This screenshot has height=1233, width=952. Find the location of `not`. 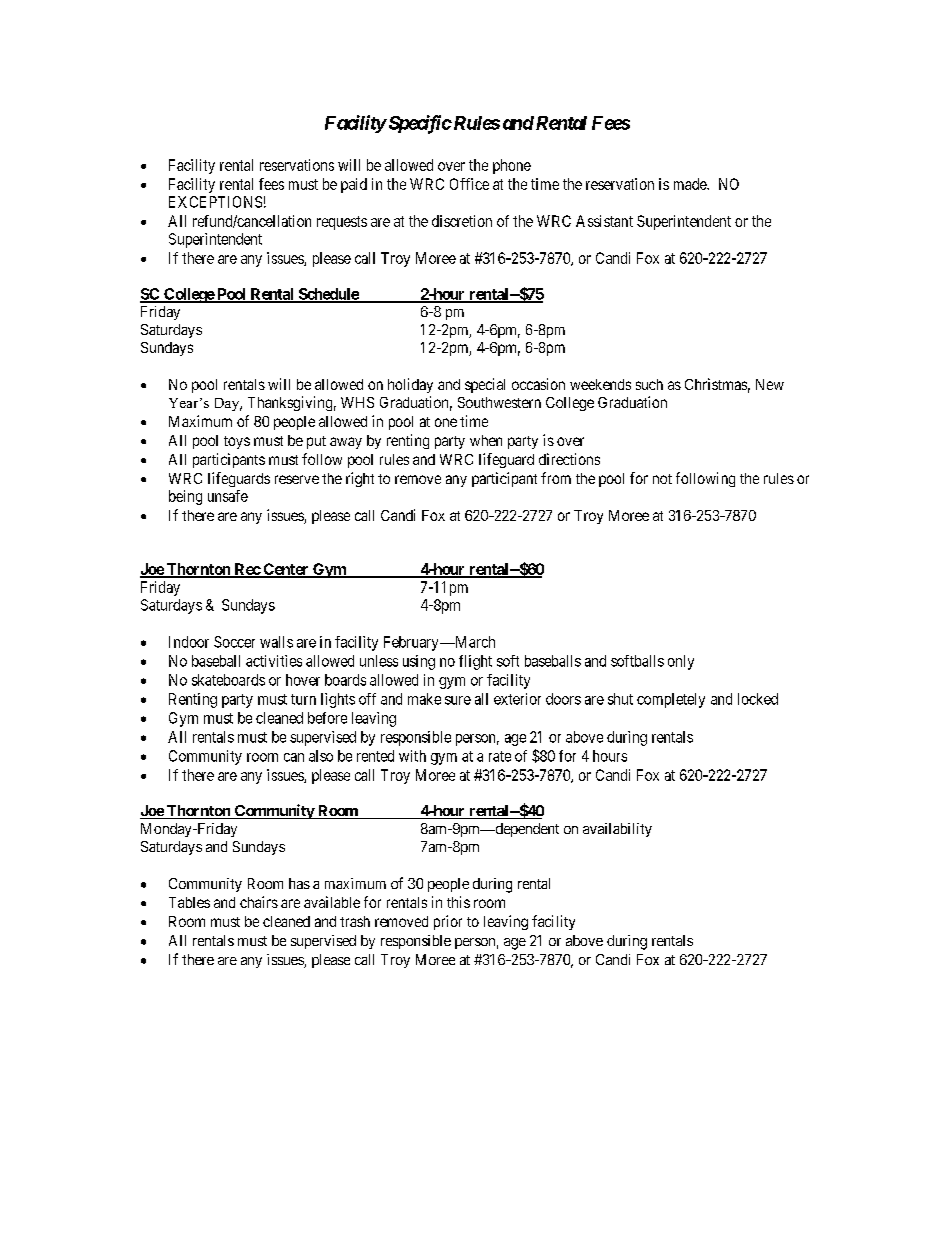

not is located at coordinates (662, 479).
